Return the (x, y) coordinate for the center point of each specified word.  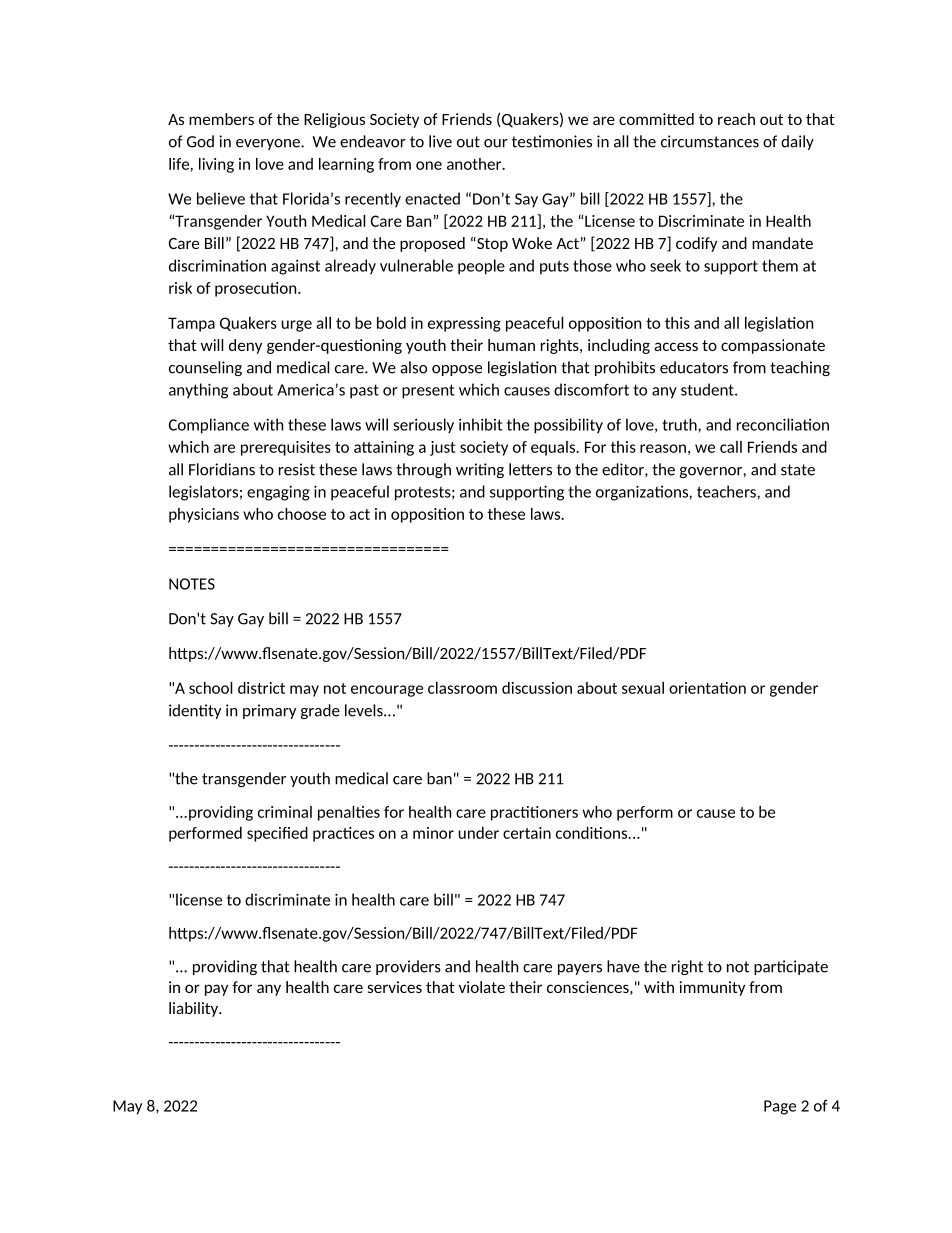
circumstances (710, 141)
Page (780, 1107)
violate (482, 987)
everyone (269, 144)
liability (195, 1009)
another (475, 164)
